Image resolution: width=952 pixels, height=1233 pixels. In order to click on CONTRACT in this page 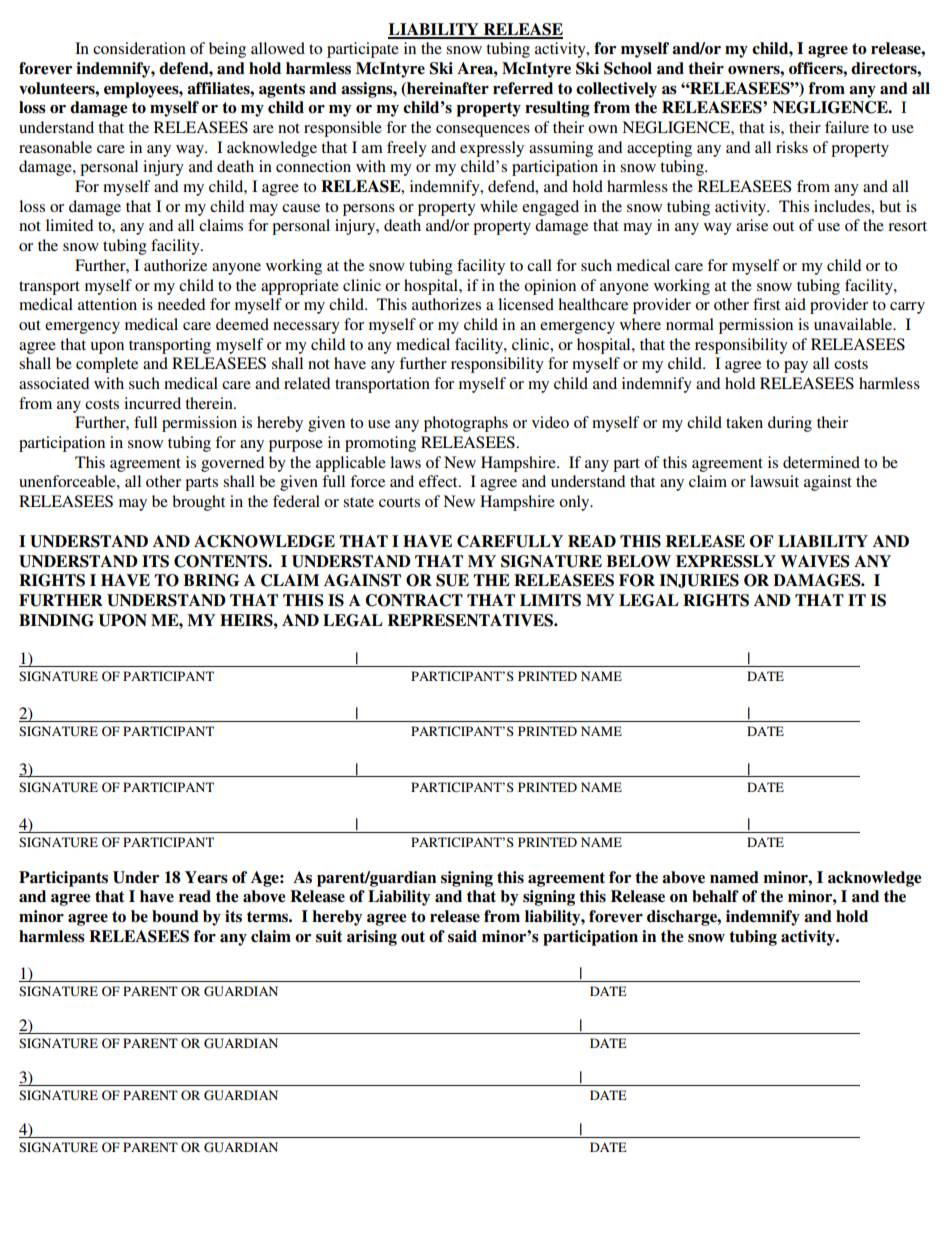, I will do `click(414, 600)`.
